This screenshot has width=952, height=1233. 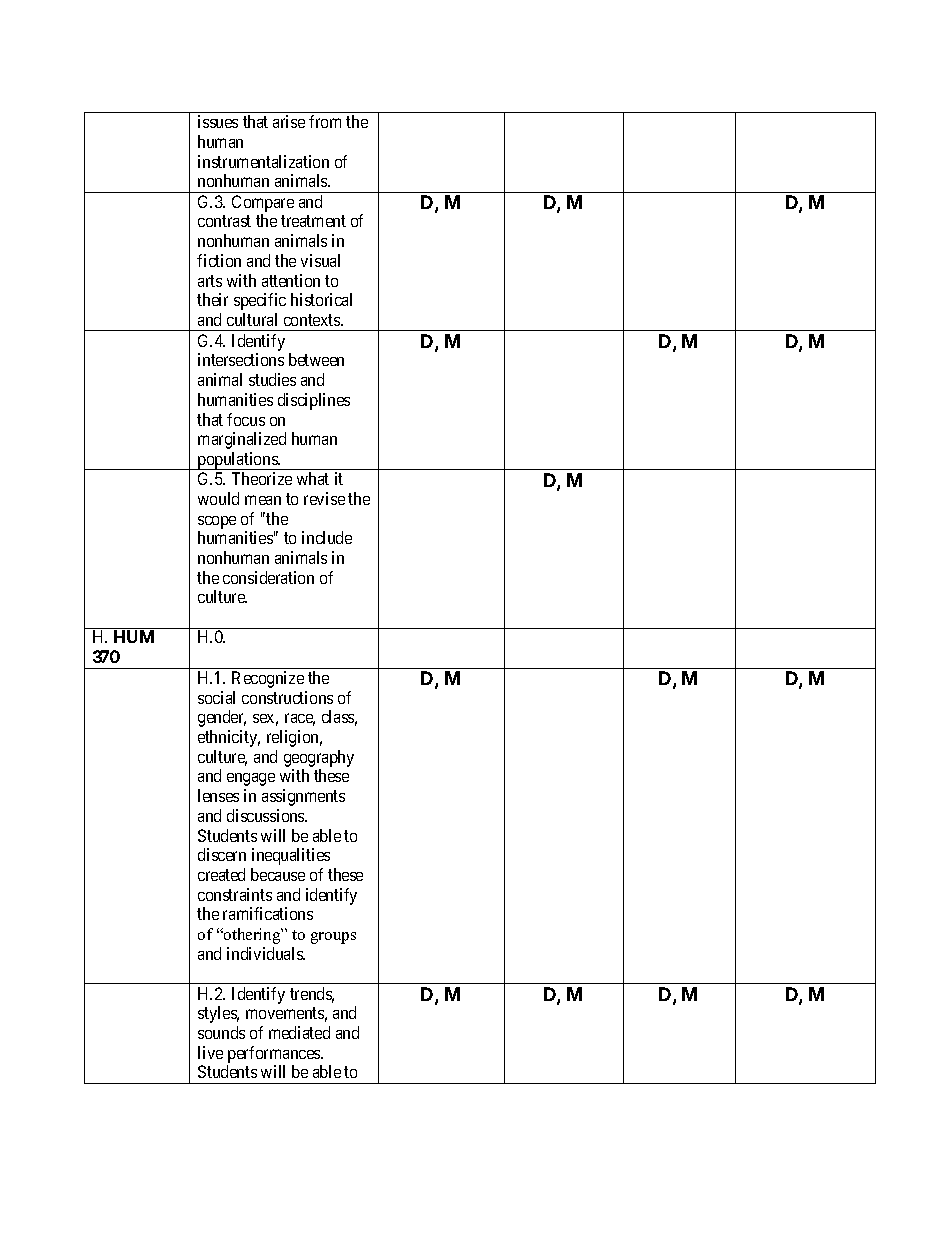 I want to click on include, so click(x=327, y=537).
